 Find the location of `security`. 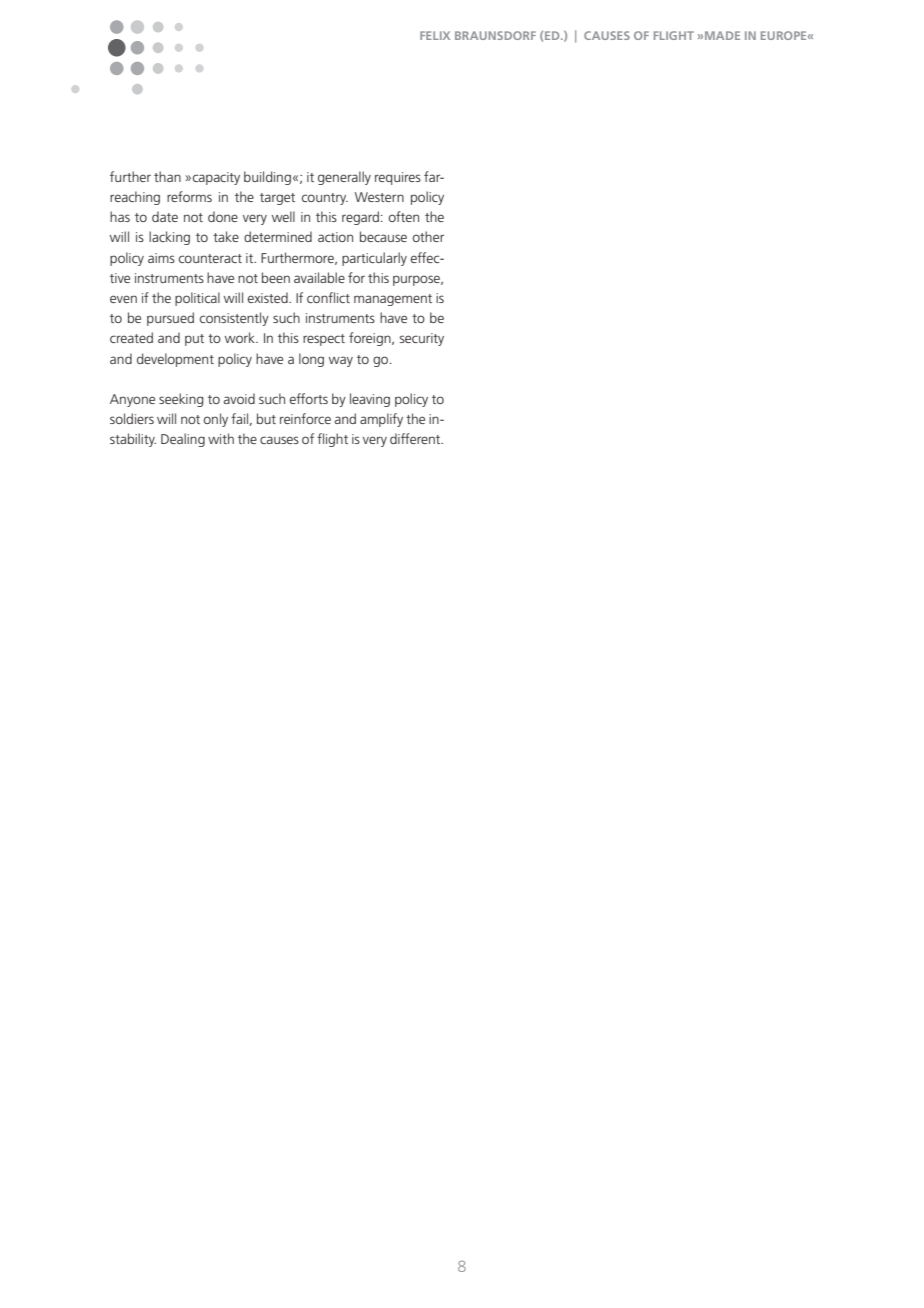

security is located at coordinates (421, 339).
